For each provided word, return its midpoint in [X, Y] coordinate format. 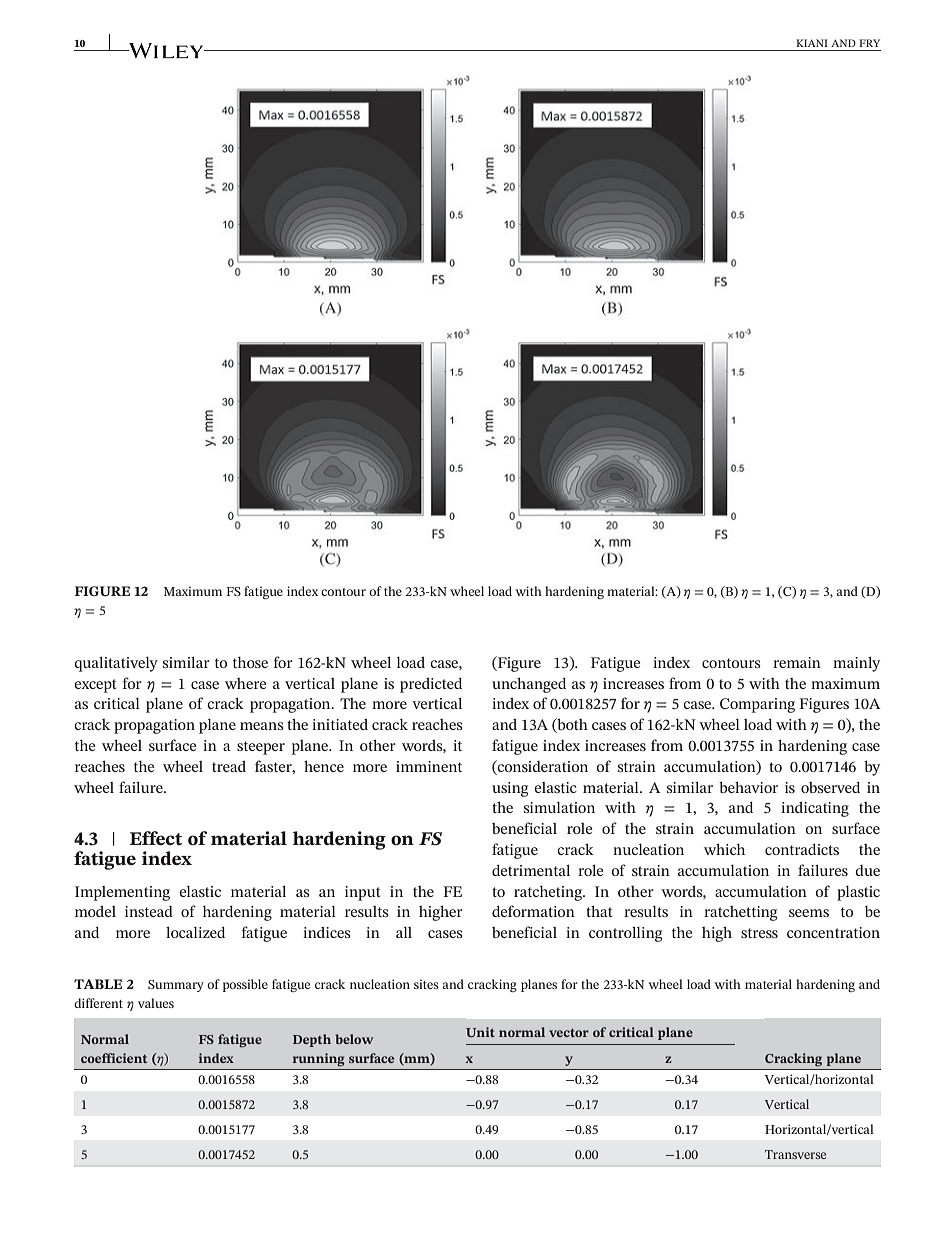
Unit [480, 1032]
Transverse [795, 1154]
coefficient [114, 1058]
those [250, 662]
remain [797, 662]
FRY [869, 43]
